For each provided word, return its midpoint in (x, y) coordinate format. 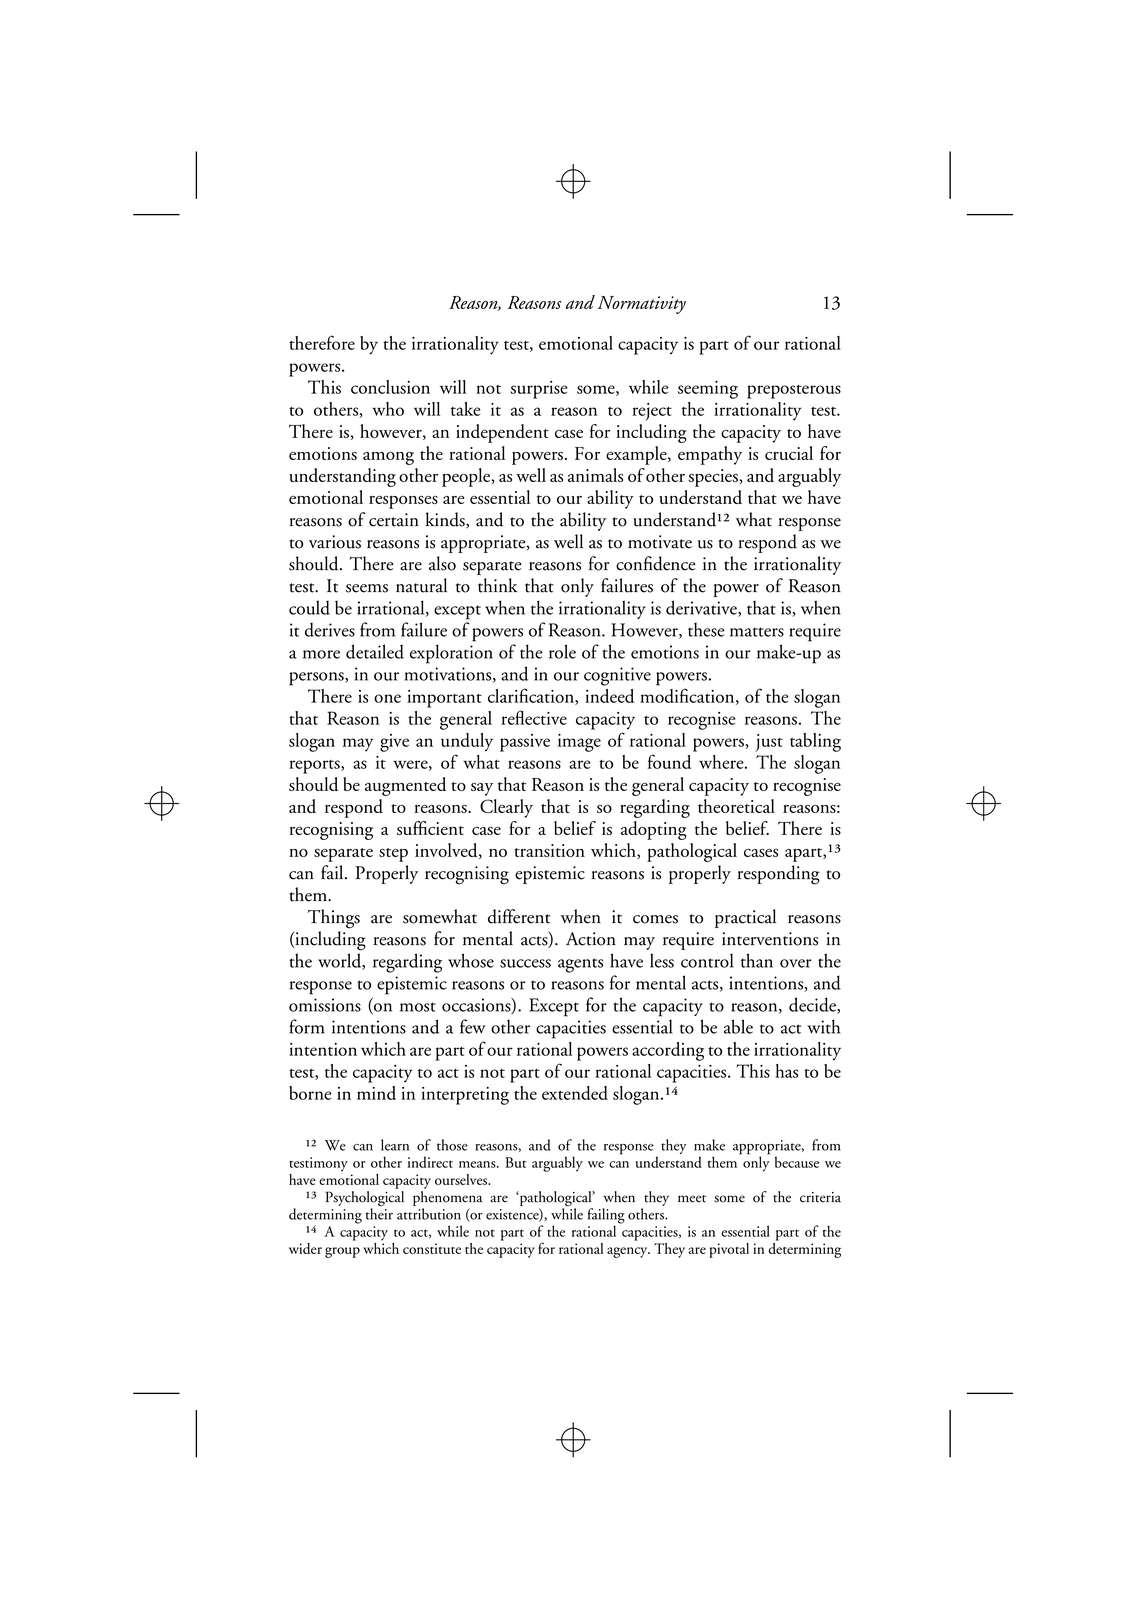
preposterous (794, 392)
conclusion (390, 387)
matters (757, 632)
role (562, 651)
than (757, 960)
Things (334, 919)
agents (580, 965)
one (387, 698)
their (379, 1213)
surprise (538, 390)
